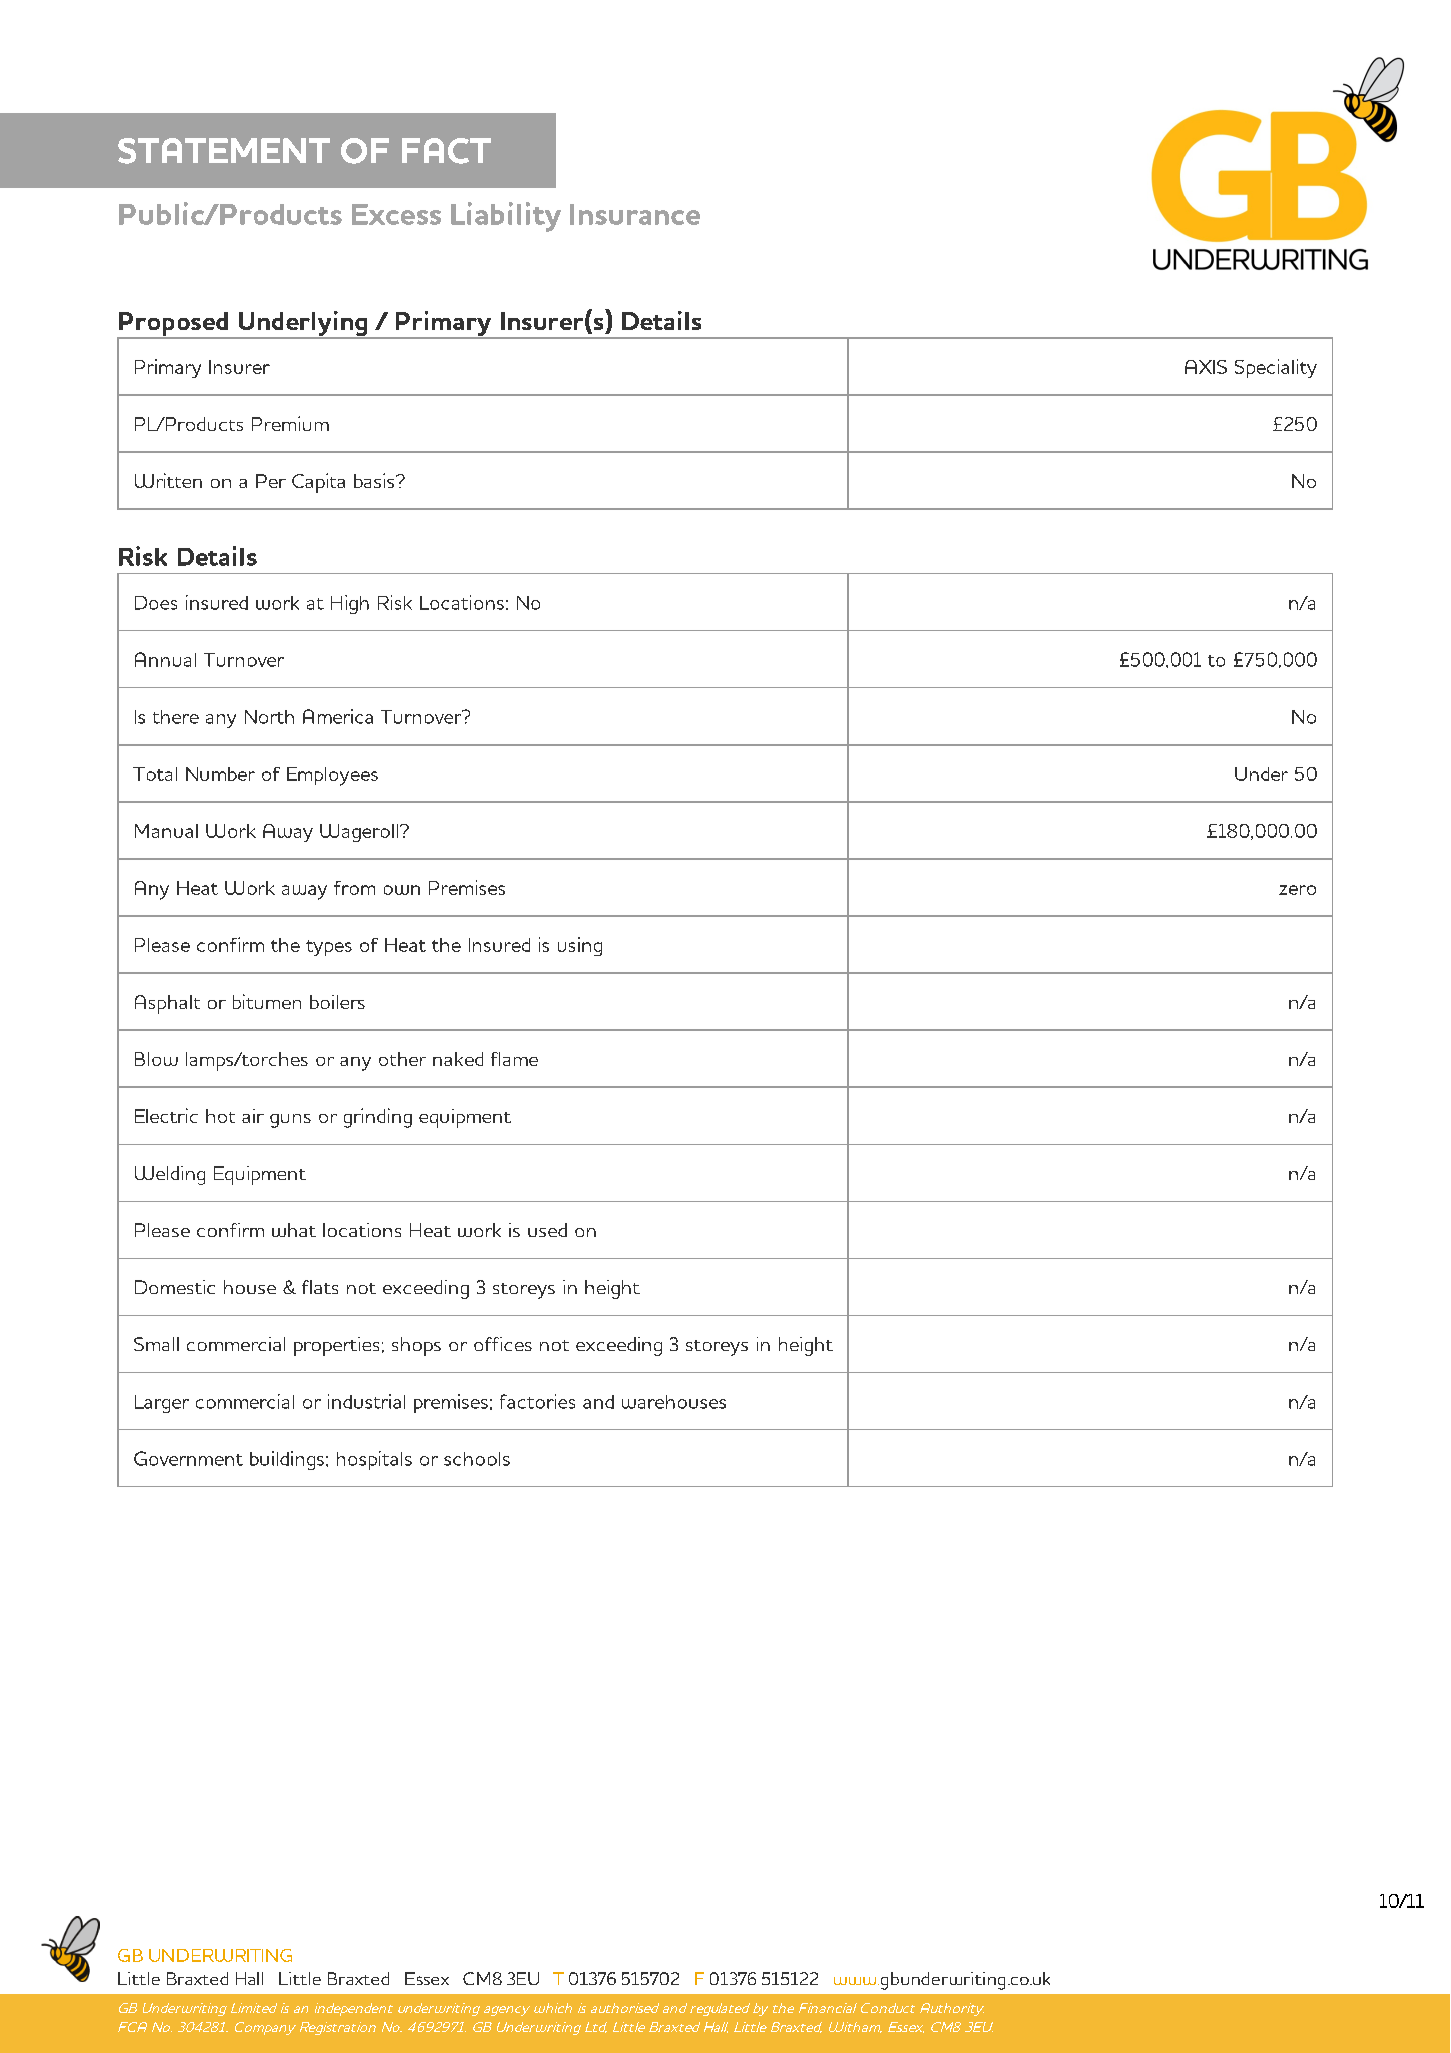 The height and width of the image is (2053, 1451). What do you see at coordinates (1297, 890) in the image?
I see `zero` at bounding box center [1297, 890].
